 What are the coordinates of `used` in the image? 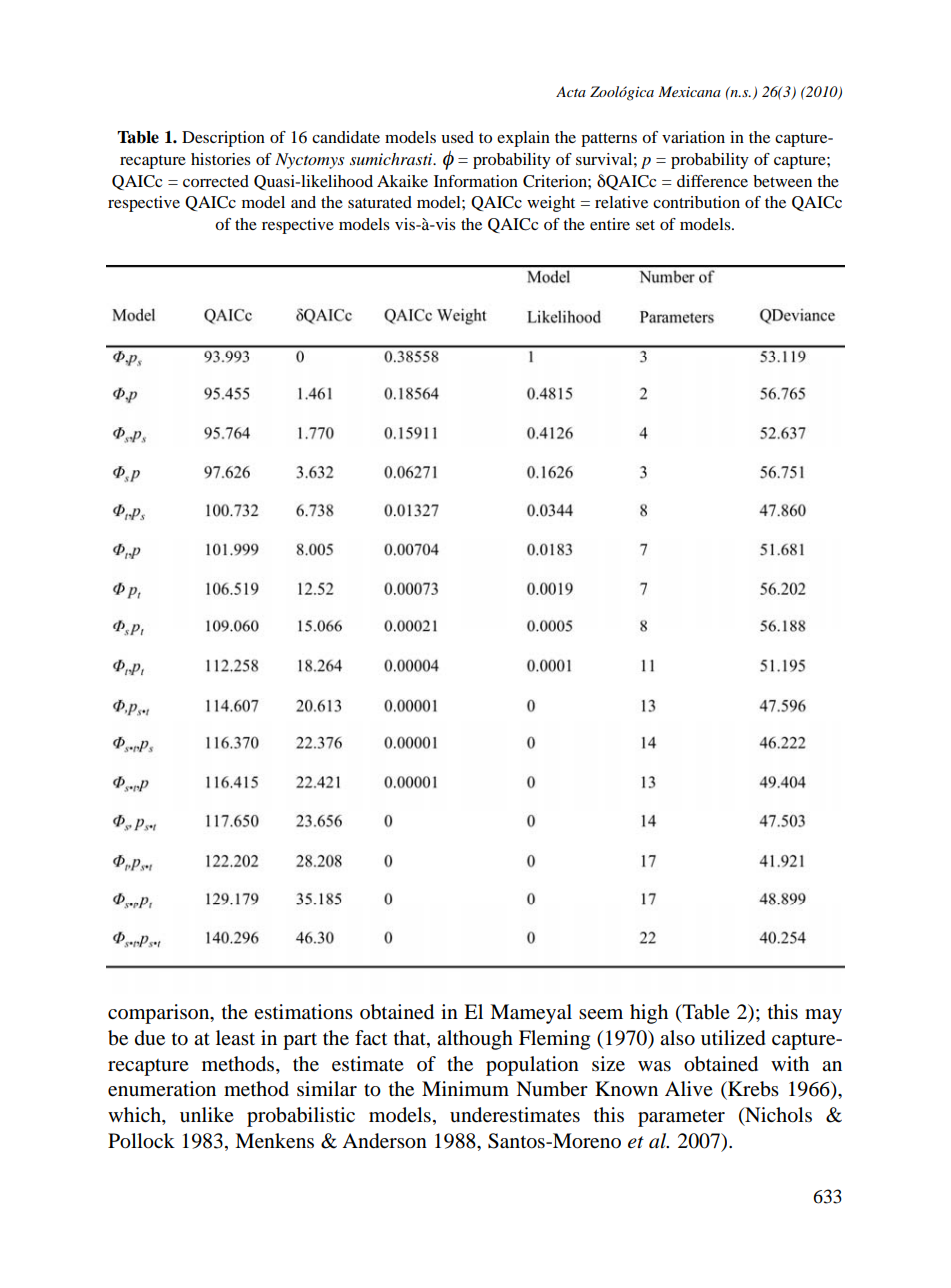 It's located at (457, 137).
